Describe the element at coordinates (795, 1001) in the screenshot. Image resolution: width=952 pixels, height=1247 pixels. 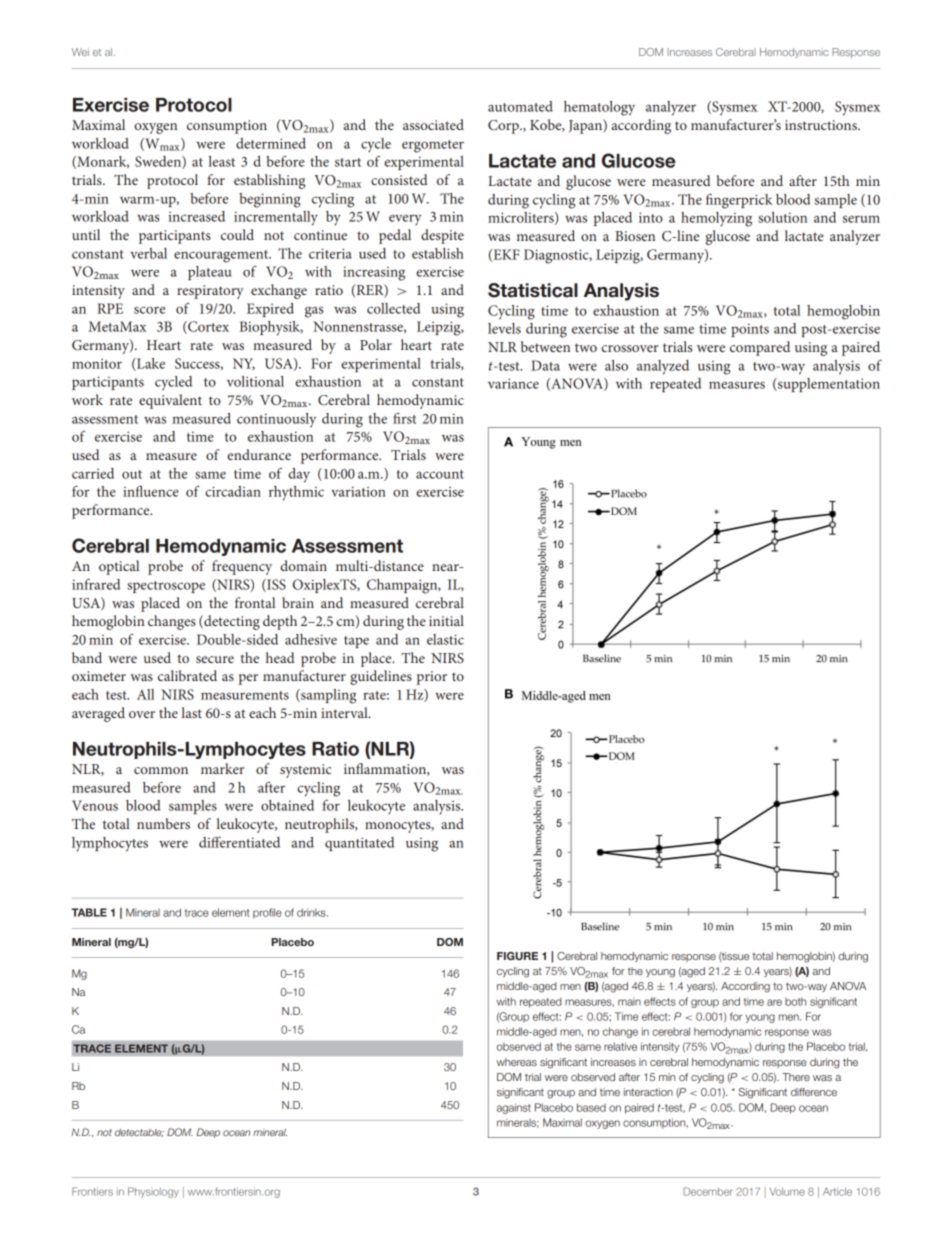
I see `both` at that location.
